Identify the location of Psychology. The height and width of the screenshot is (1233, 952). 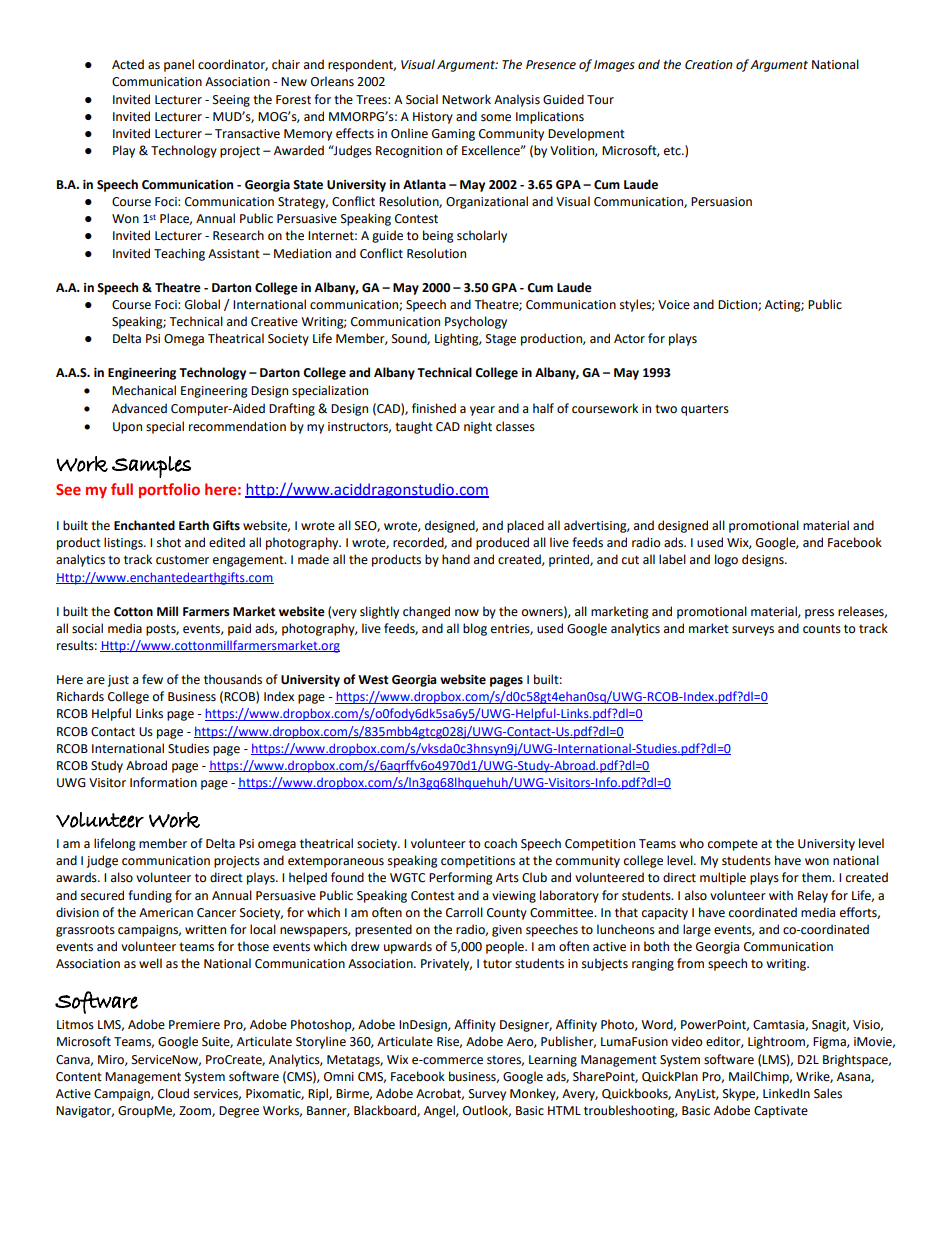
(476, 322).
